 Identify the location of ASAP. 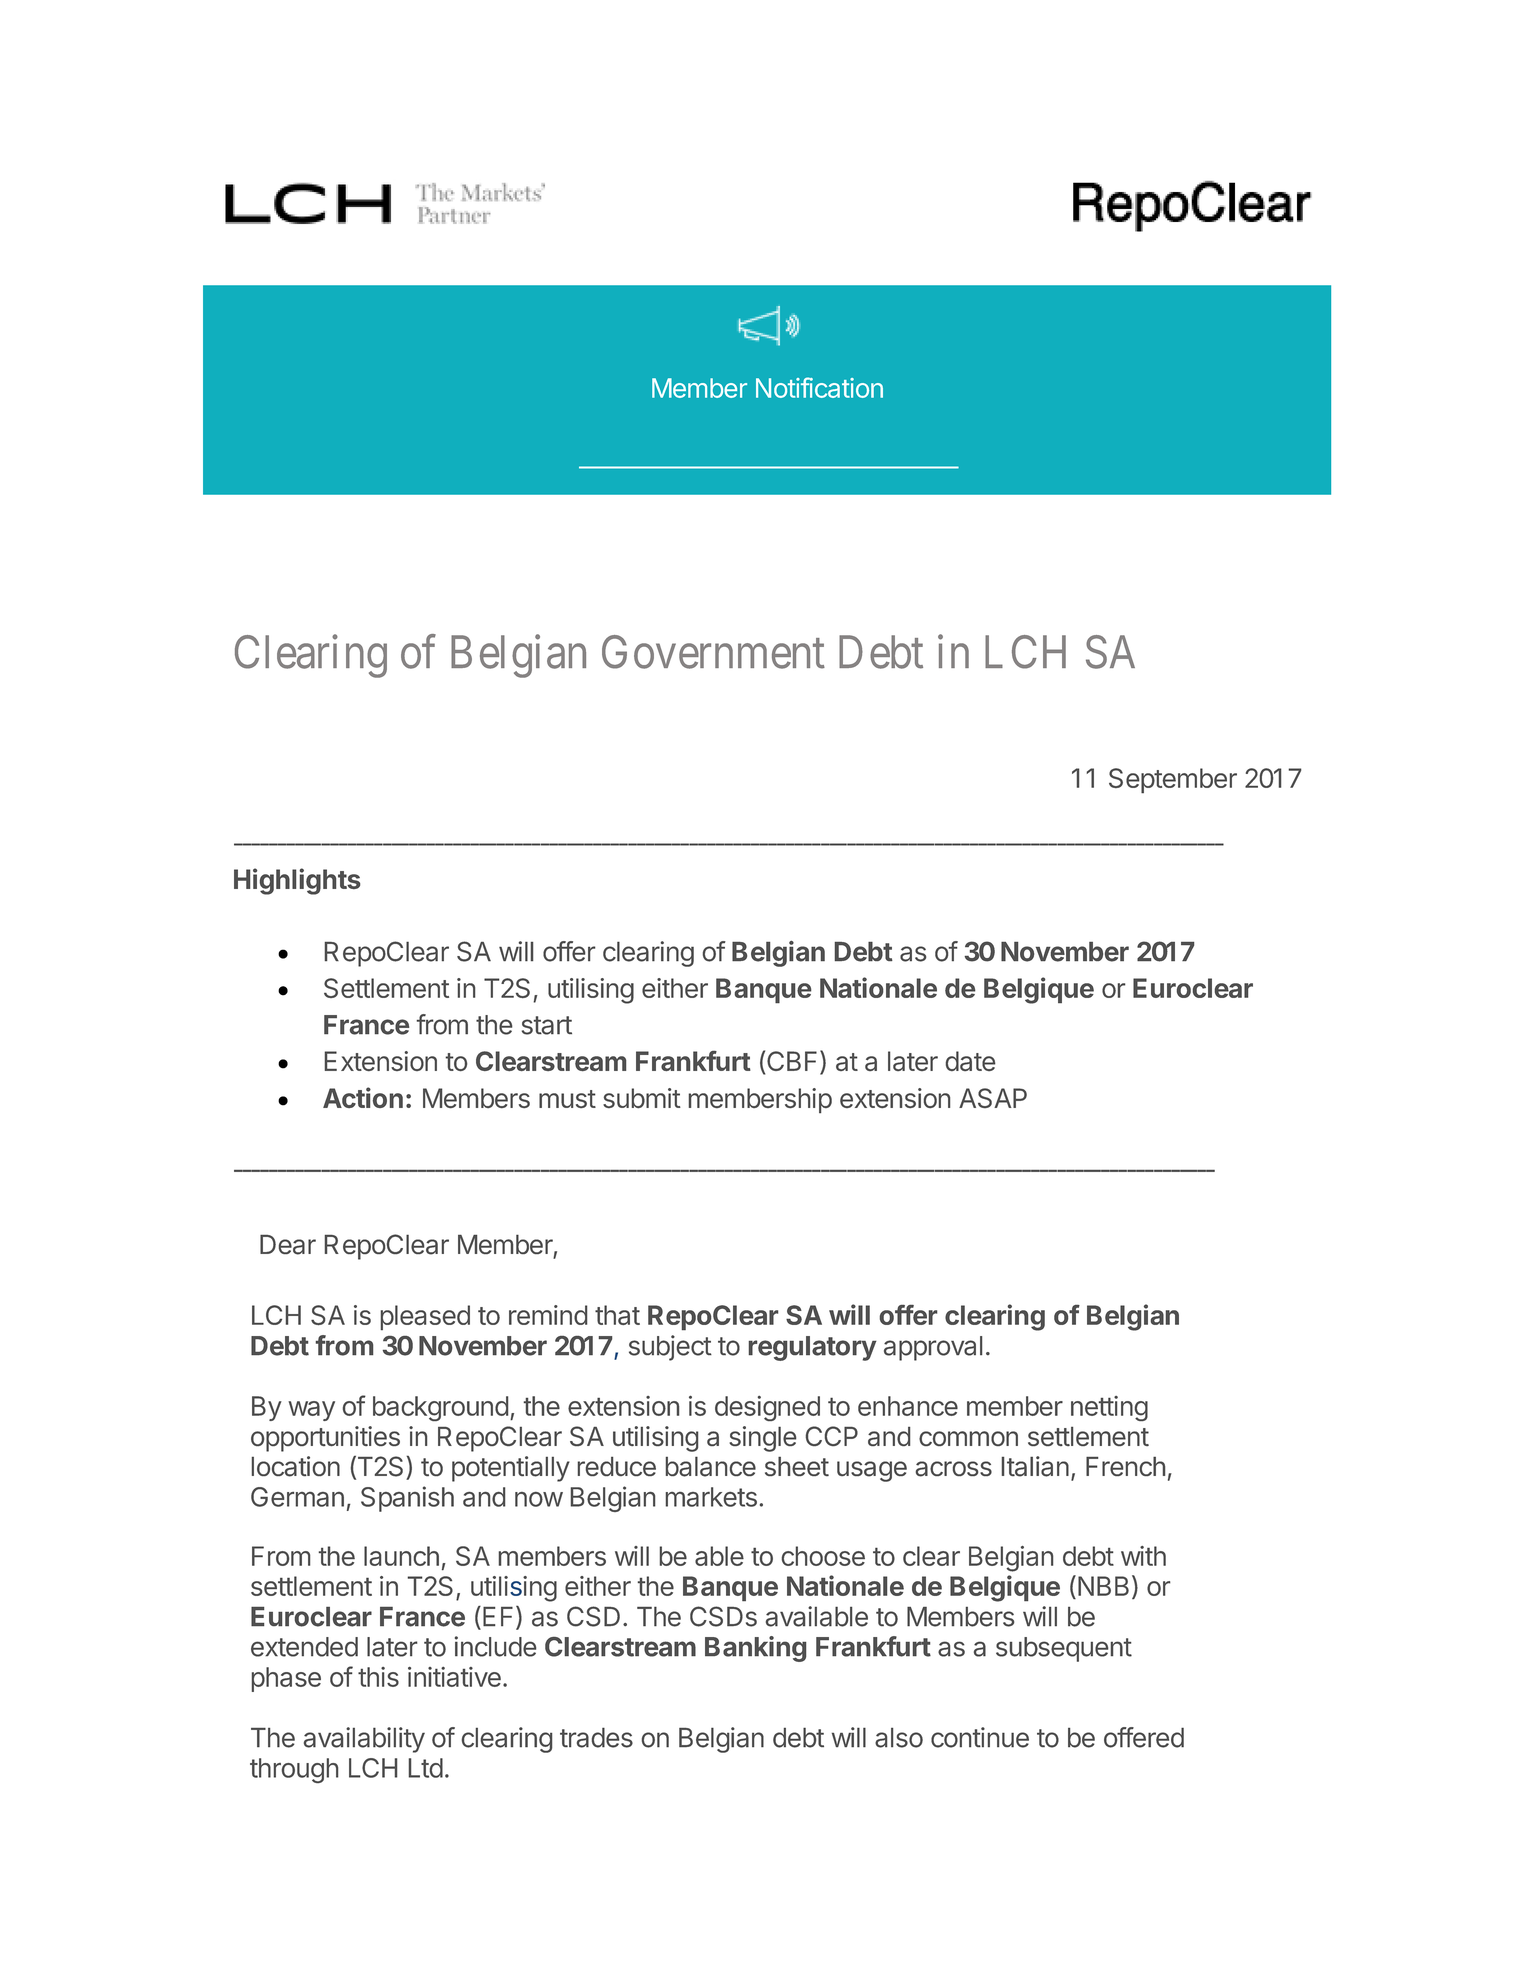
(993, 1098).
